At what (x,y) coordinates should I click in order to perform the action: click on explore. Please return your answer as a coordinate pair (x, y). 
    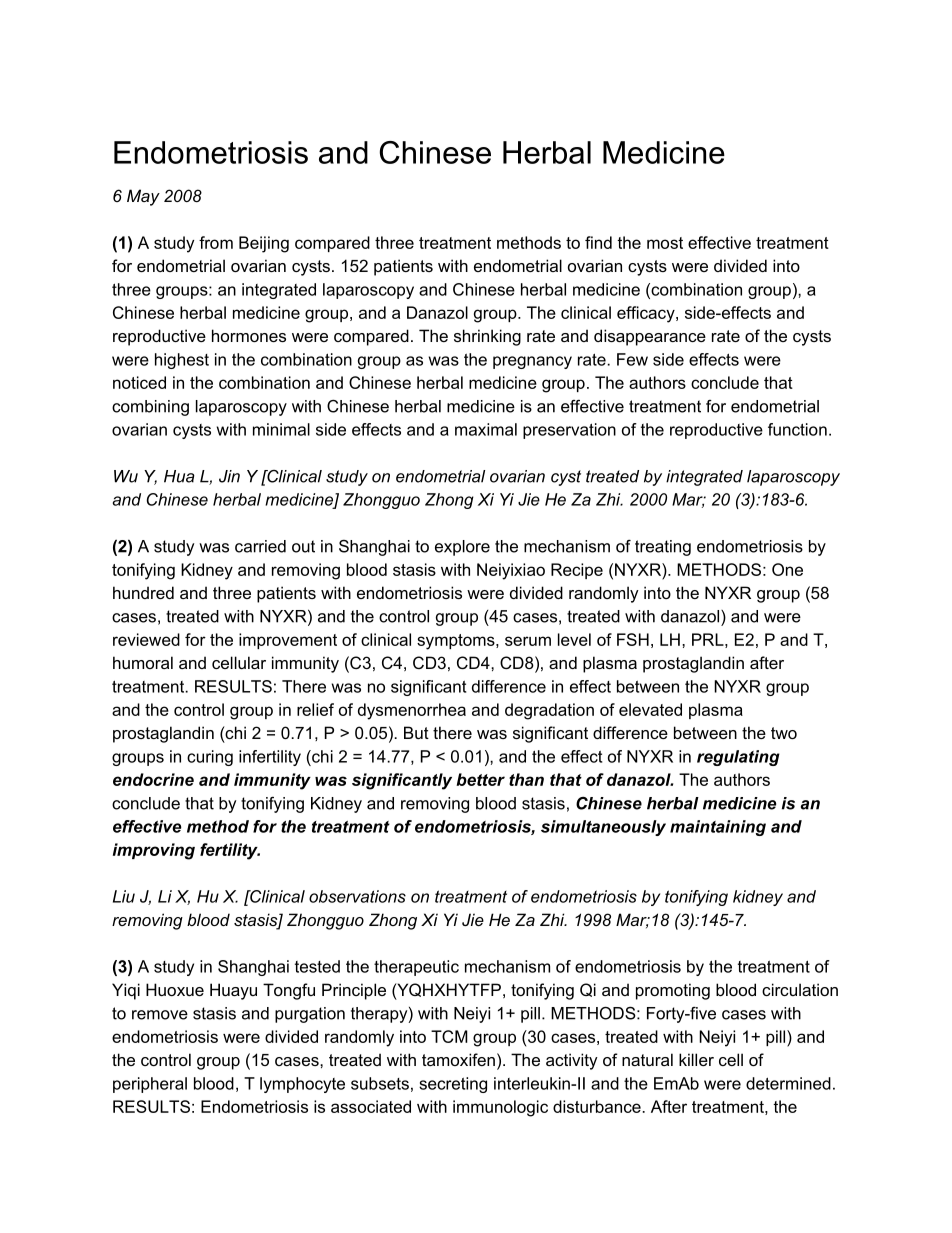
    Looking at the image, I should click on (462, 548).
